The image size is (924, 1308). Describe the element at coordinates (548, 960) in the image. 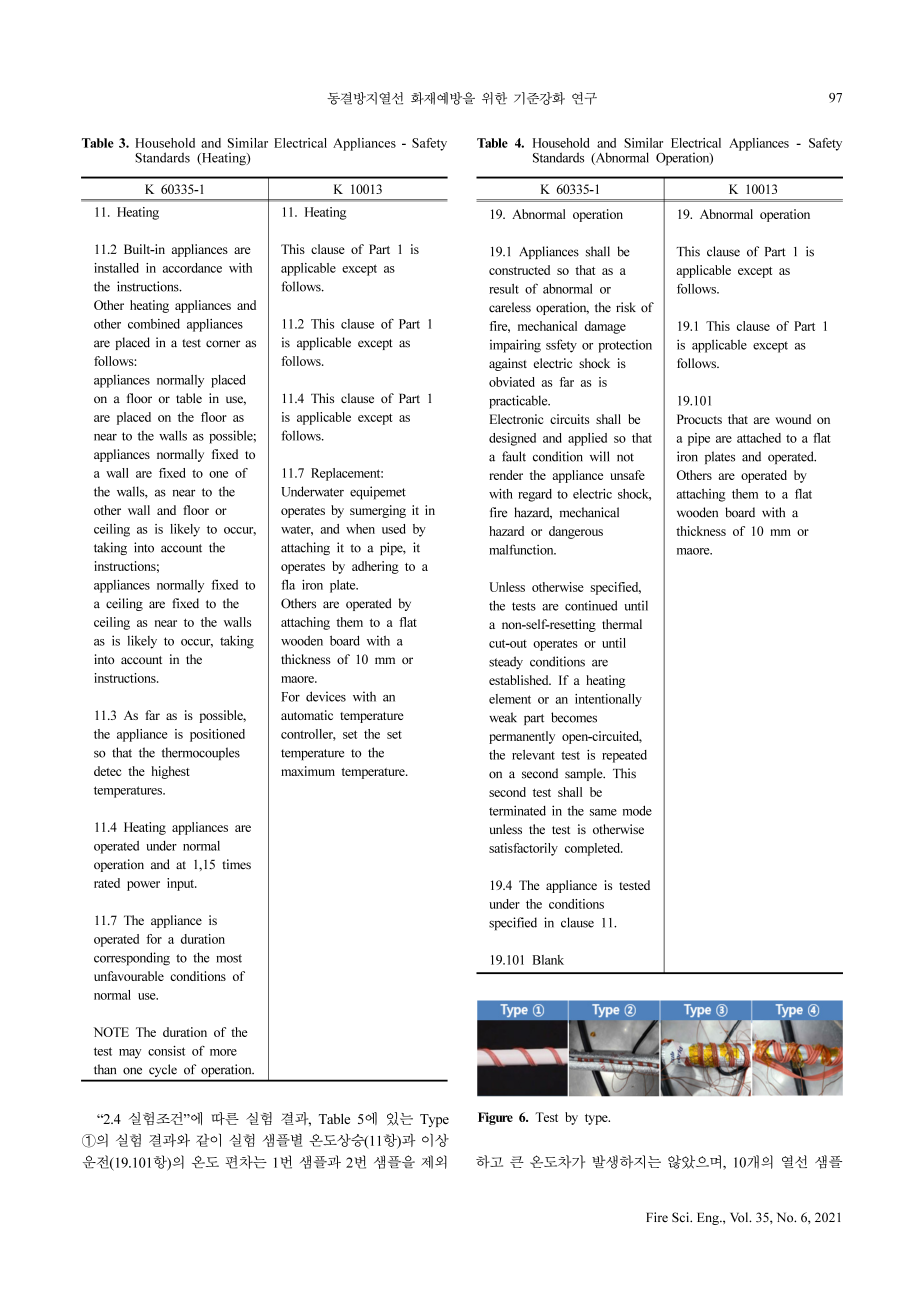

I see `Blank` at that location.
